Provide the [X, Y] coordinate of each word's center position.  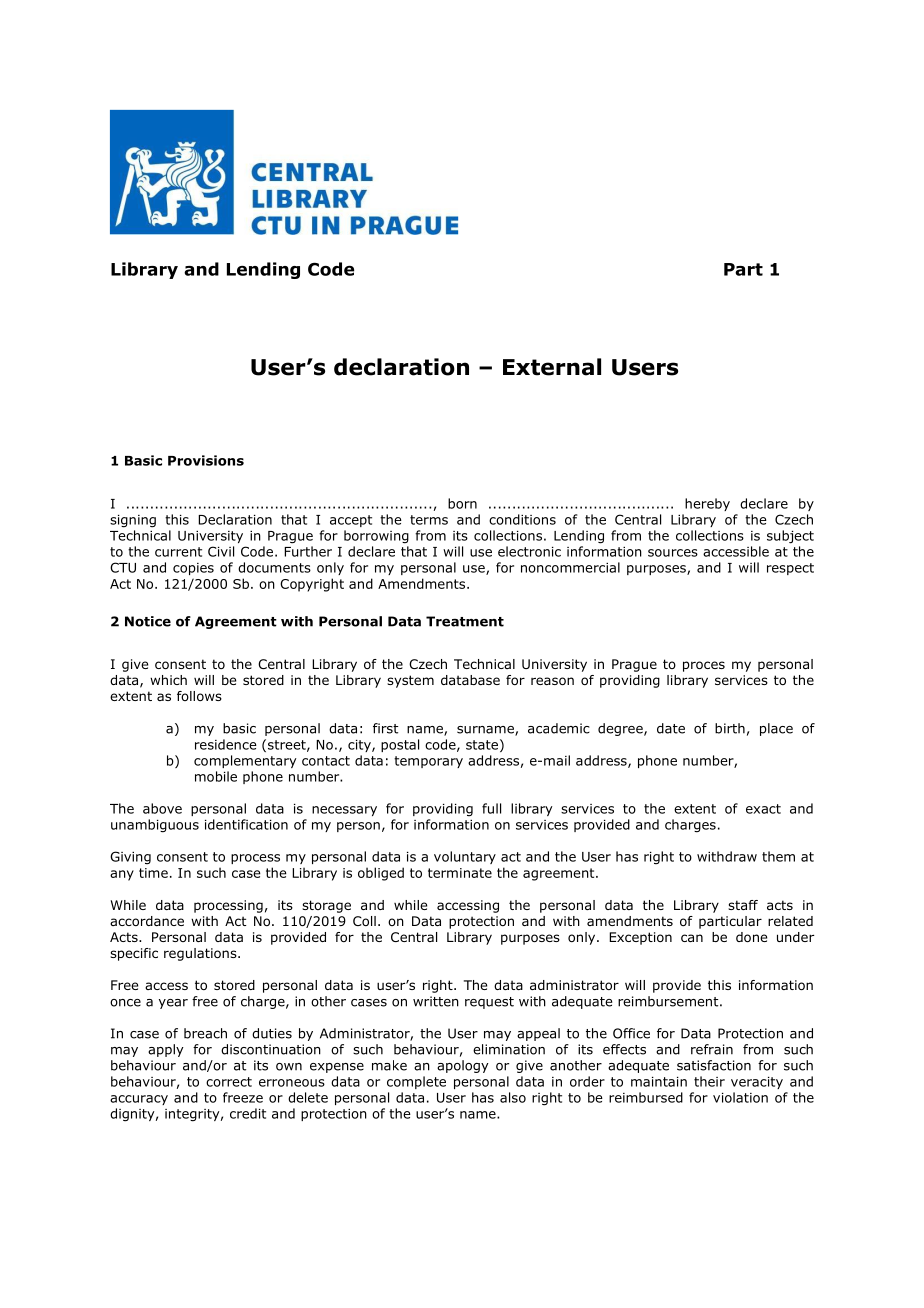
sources [673, 553]
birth [730, 728]
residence [226, 744]
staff [743, 905]
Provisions [206, 460]
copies [193, 569]
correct [229, 1082]
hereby [707, 504]
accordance [147, 921]
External [552, 367]
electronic [529, 551]
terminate [460, 873]
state [482, 745]
